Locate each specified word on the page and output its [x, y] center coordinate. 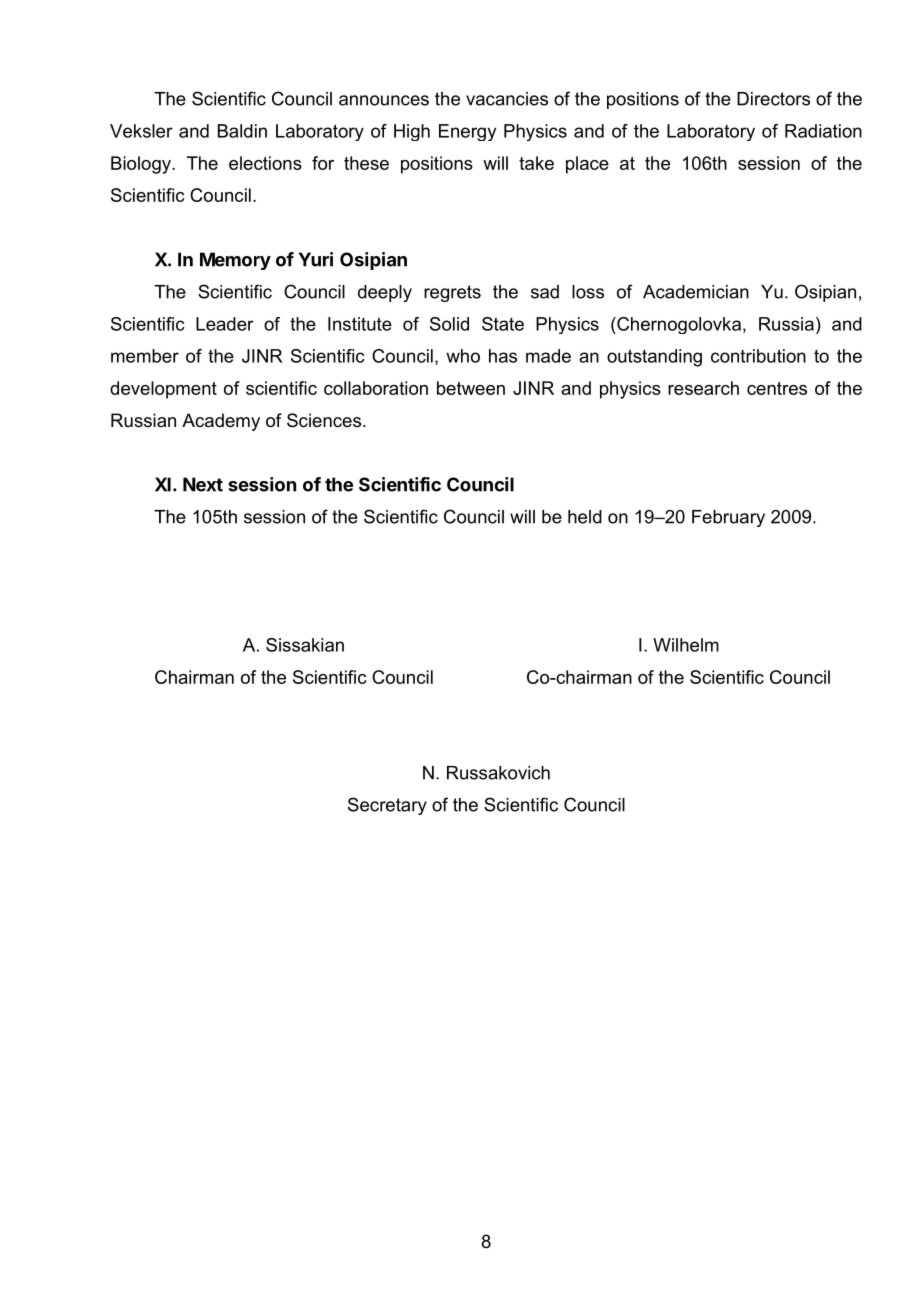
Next [203, 484]
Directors [773, 99]
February [728, 518]
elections [265, 163]
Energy [467, 132]
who [463, 356]
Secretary [387, 806]
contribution [758, 356]
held [585, 517]
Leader [225, 324]
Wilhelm [686, 645]
